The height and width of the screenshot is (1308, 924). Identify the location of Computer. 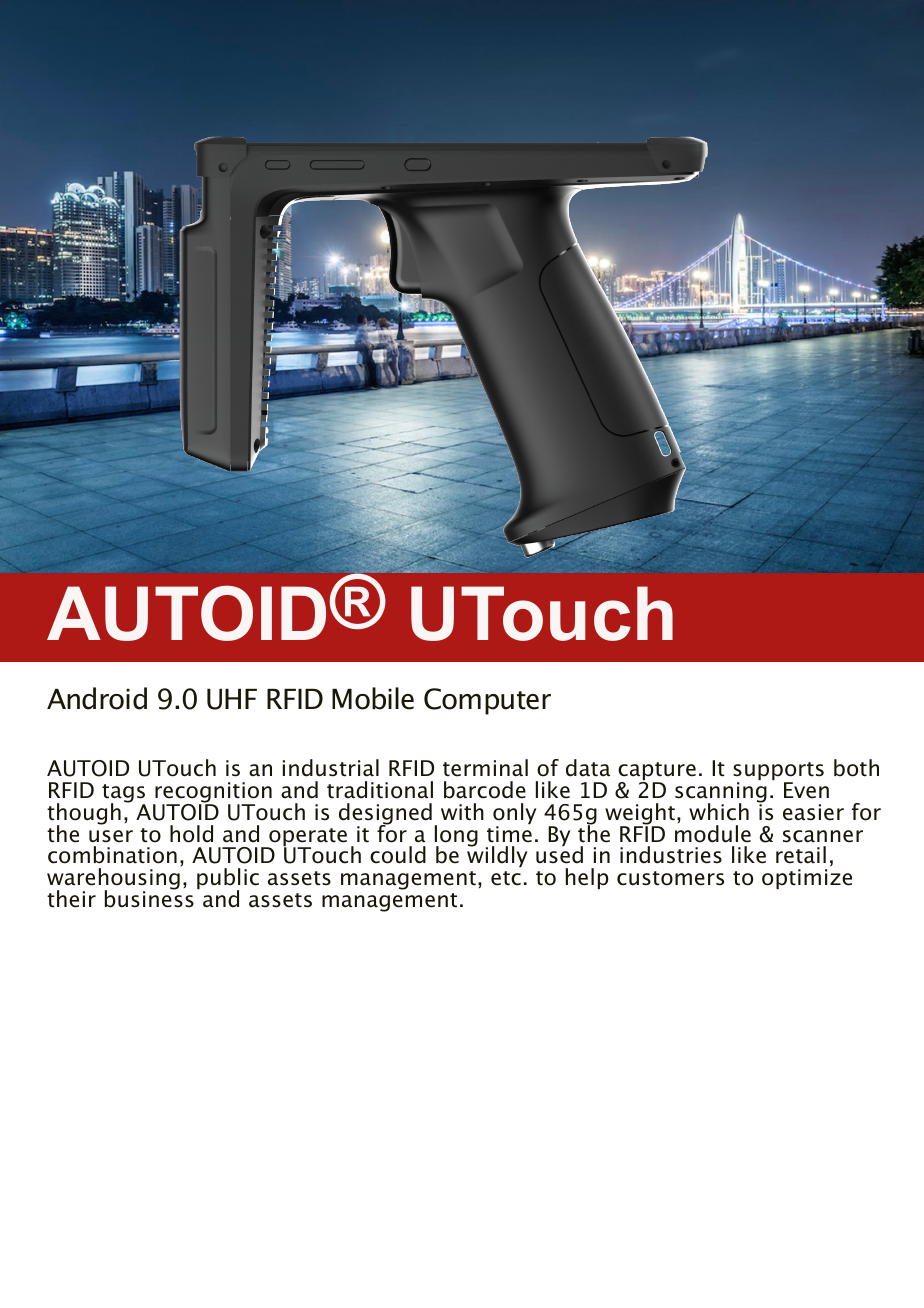
(487, 701).
